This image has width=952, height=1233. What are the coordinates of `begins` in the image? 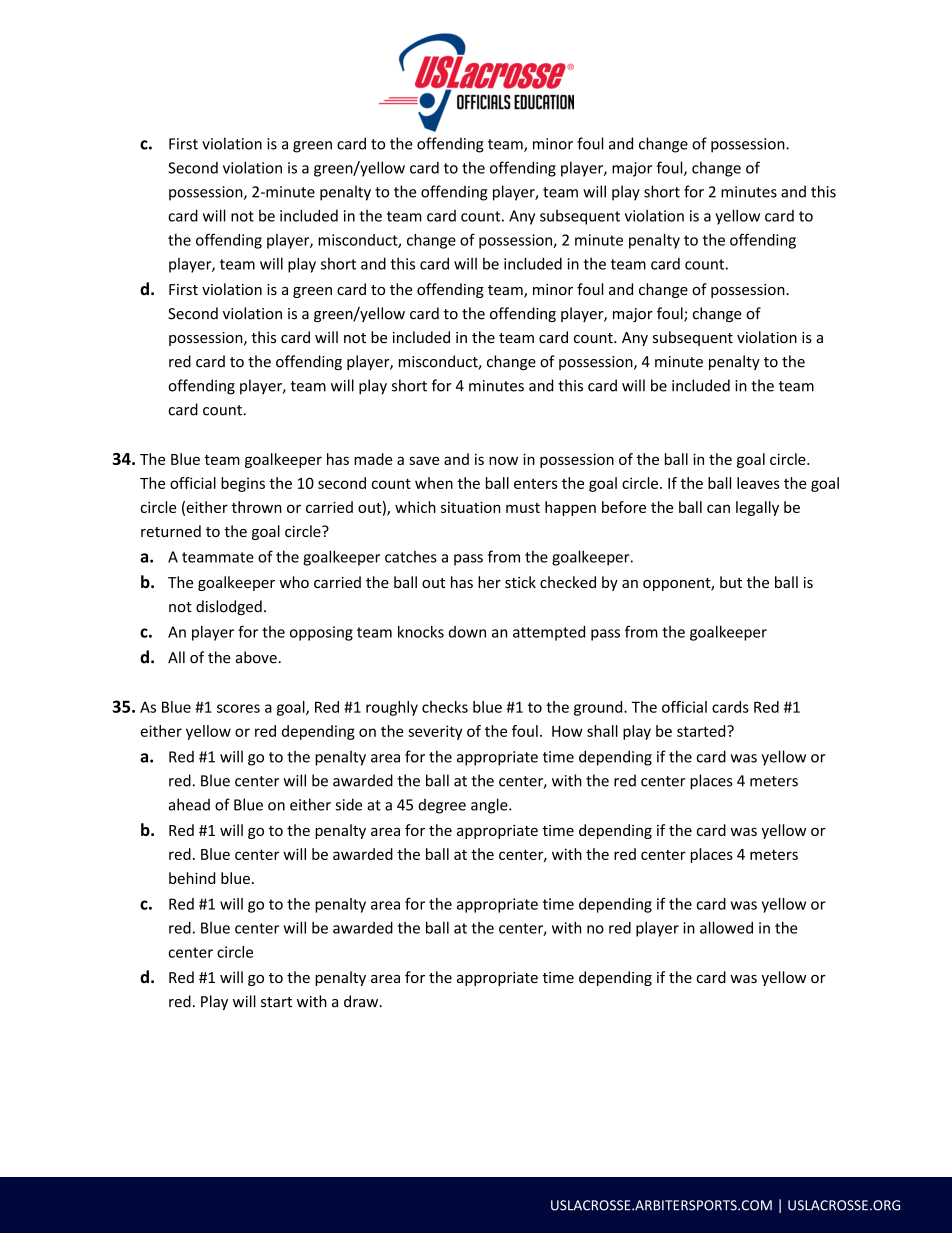 It's located at (243, 484).
